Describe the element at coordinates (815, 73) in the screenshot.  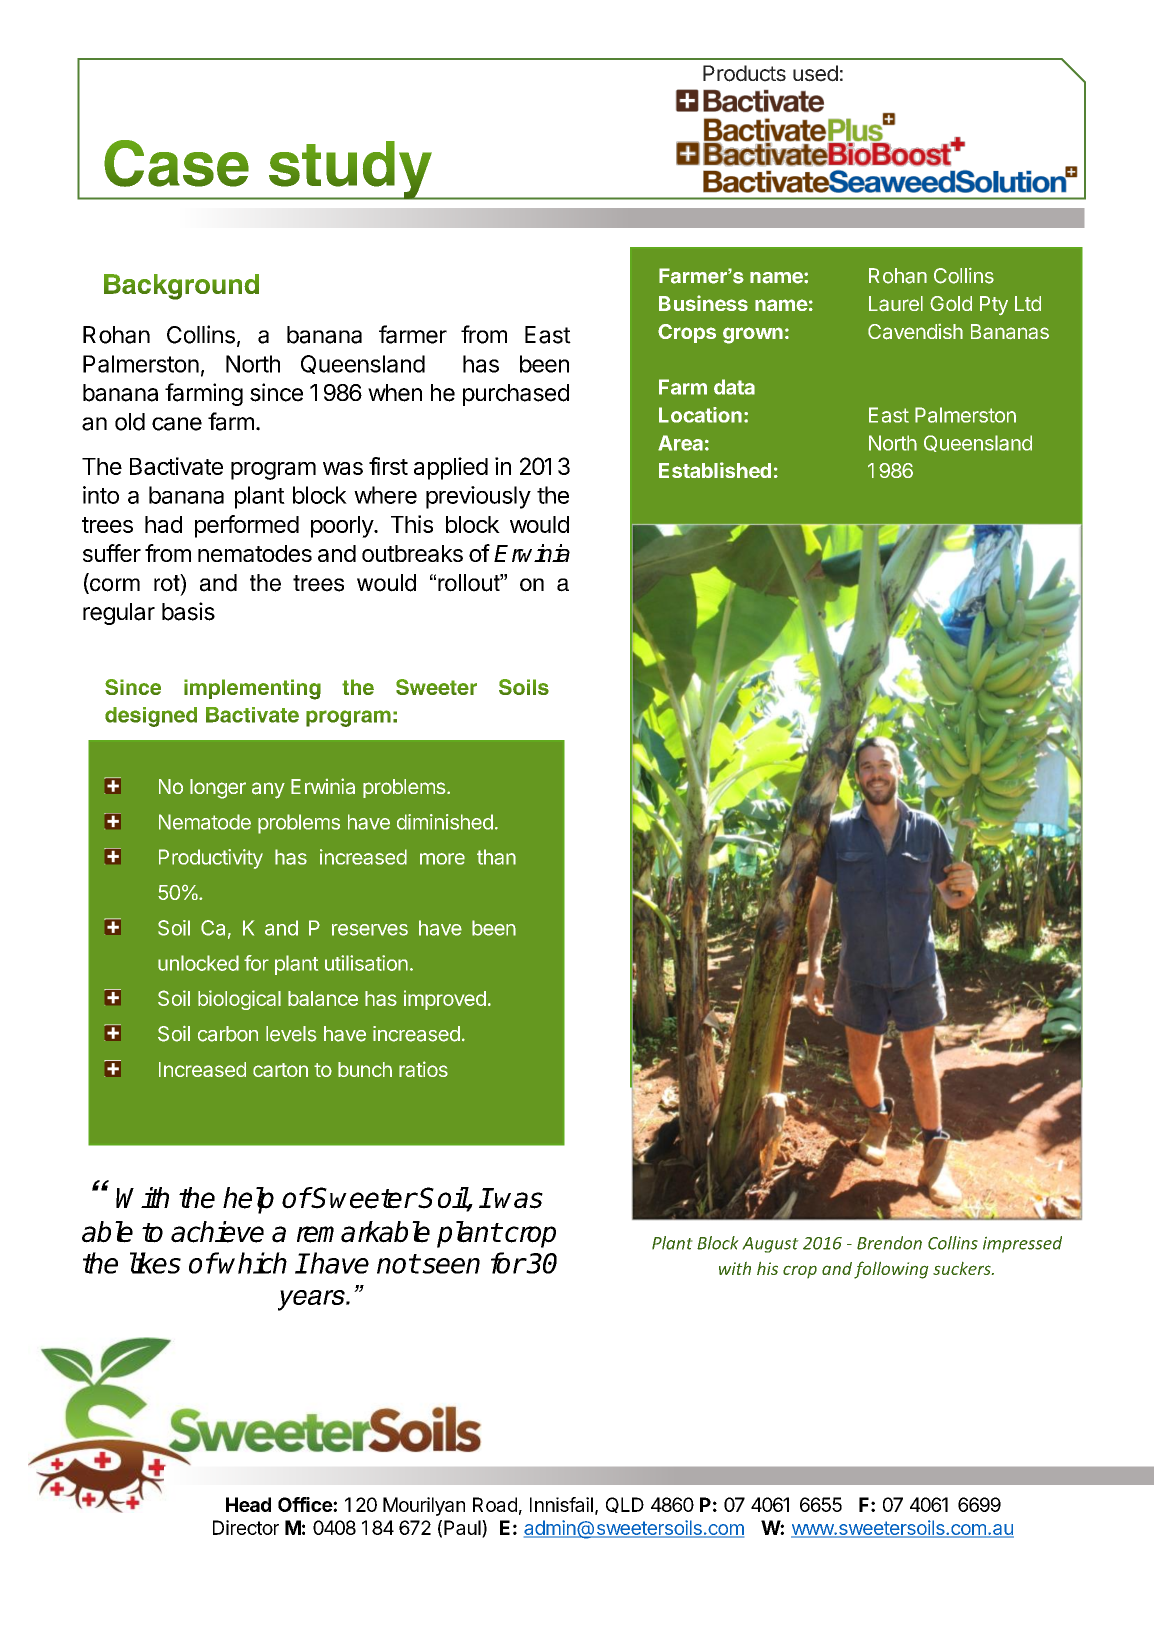
I see `used` at that location.
